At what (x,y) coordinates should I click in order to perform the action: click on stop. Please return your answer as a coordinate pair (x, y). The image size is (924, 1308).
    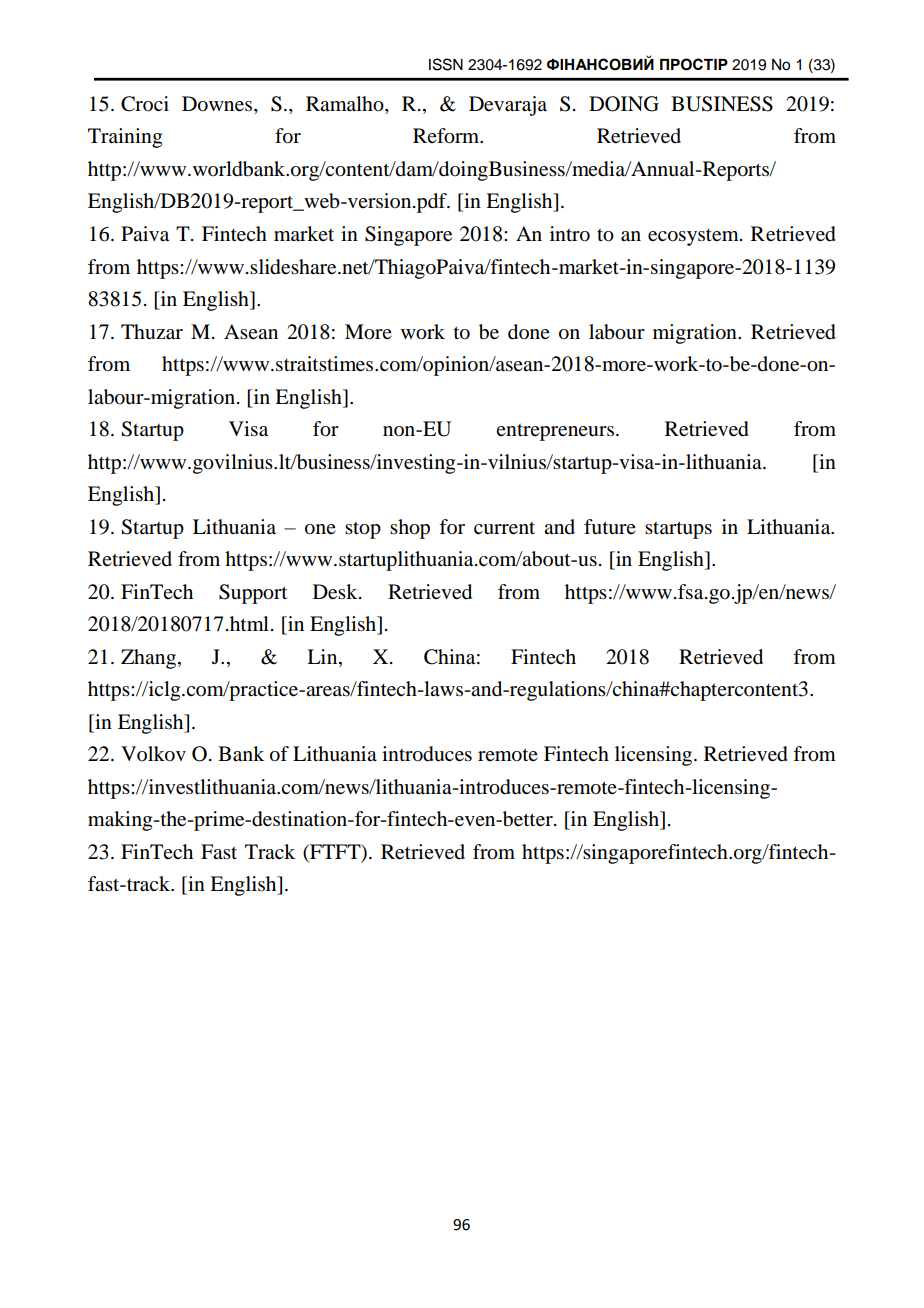
    Looking at the image, I should click on (363, 530).
